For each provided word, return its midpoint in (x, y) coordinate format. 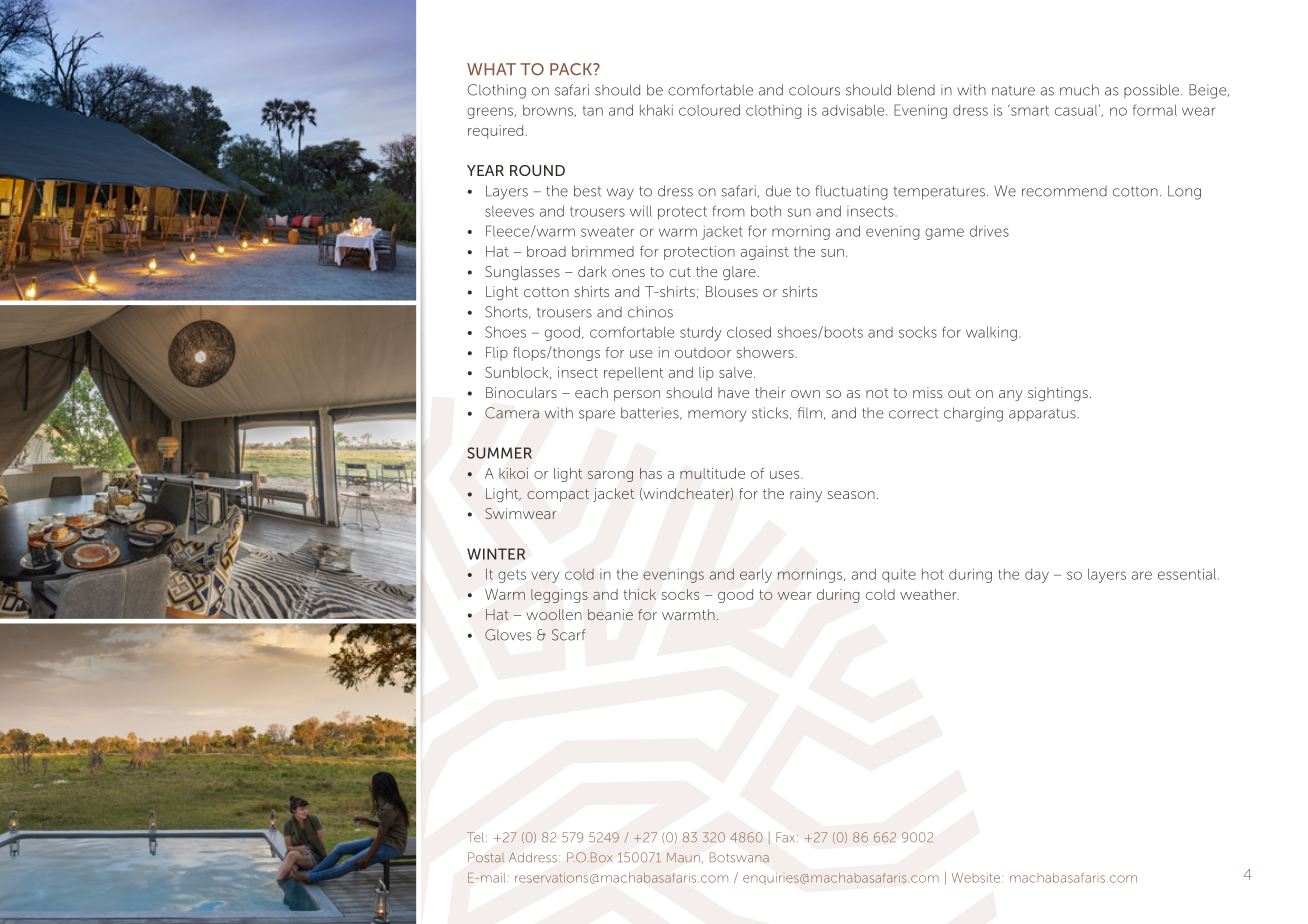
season (851, 495)
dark (592, 271)
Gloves (508, 635)
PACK (572, 69)
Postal (486, 857)
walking (991, 333)
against (765, 253)
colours (814, 90)
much (1079, 90)
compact (558, 495)
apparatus (1043, 414)
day (1037, 576)
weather (929, 594)
